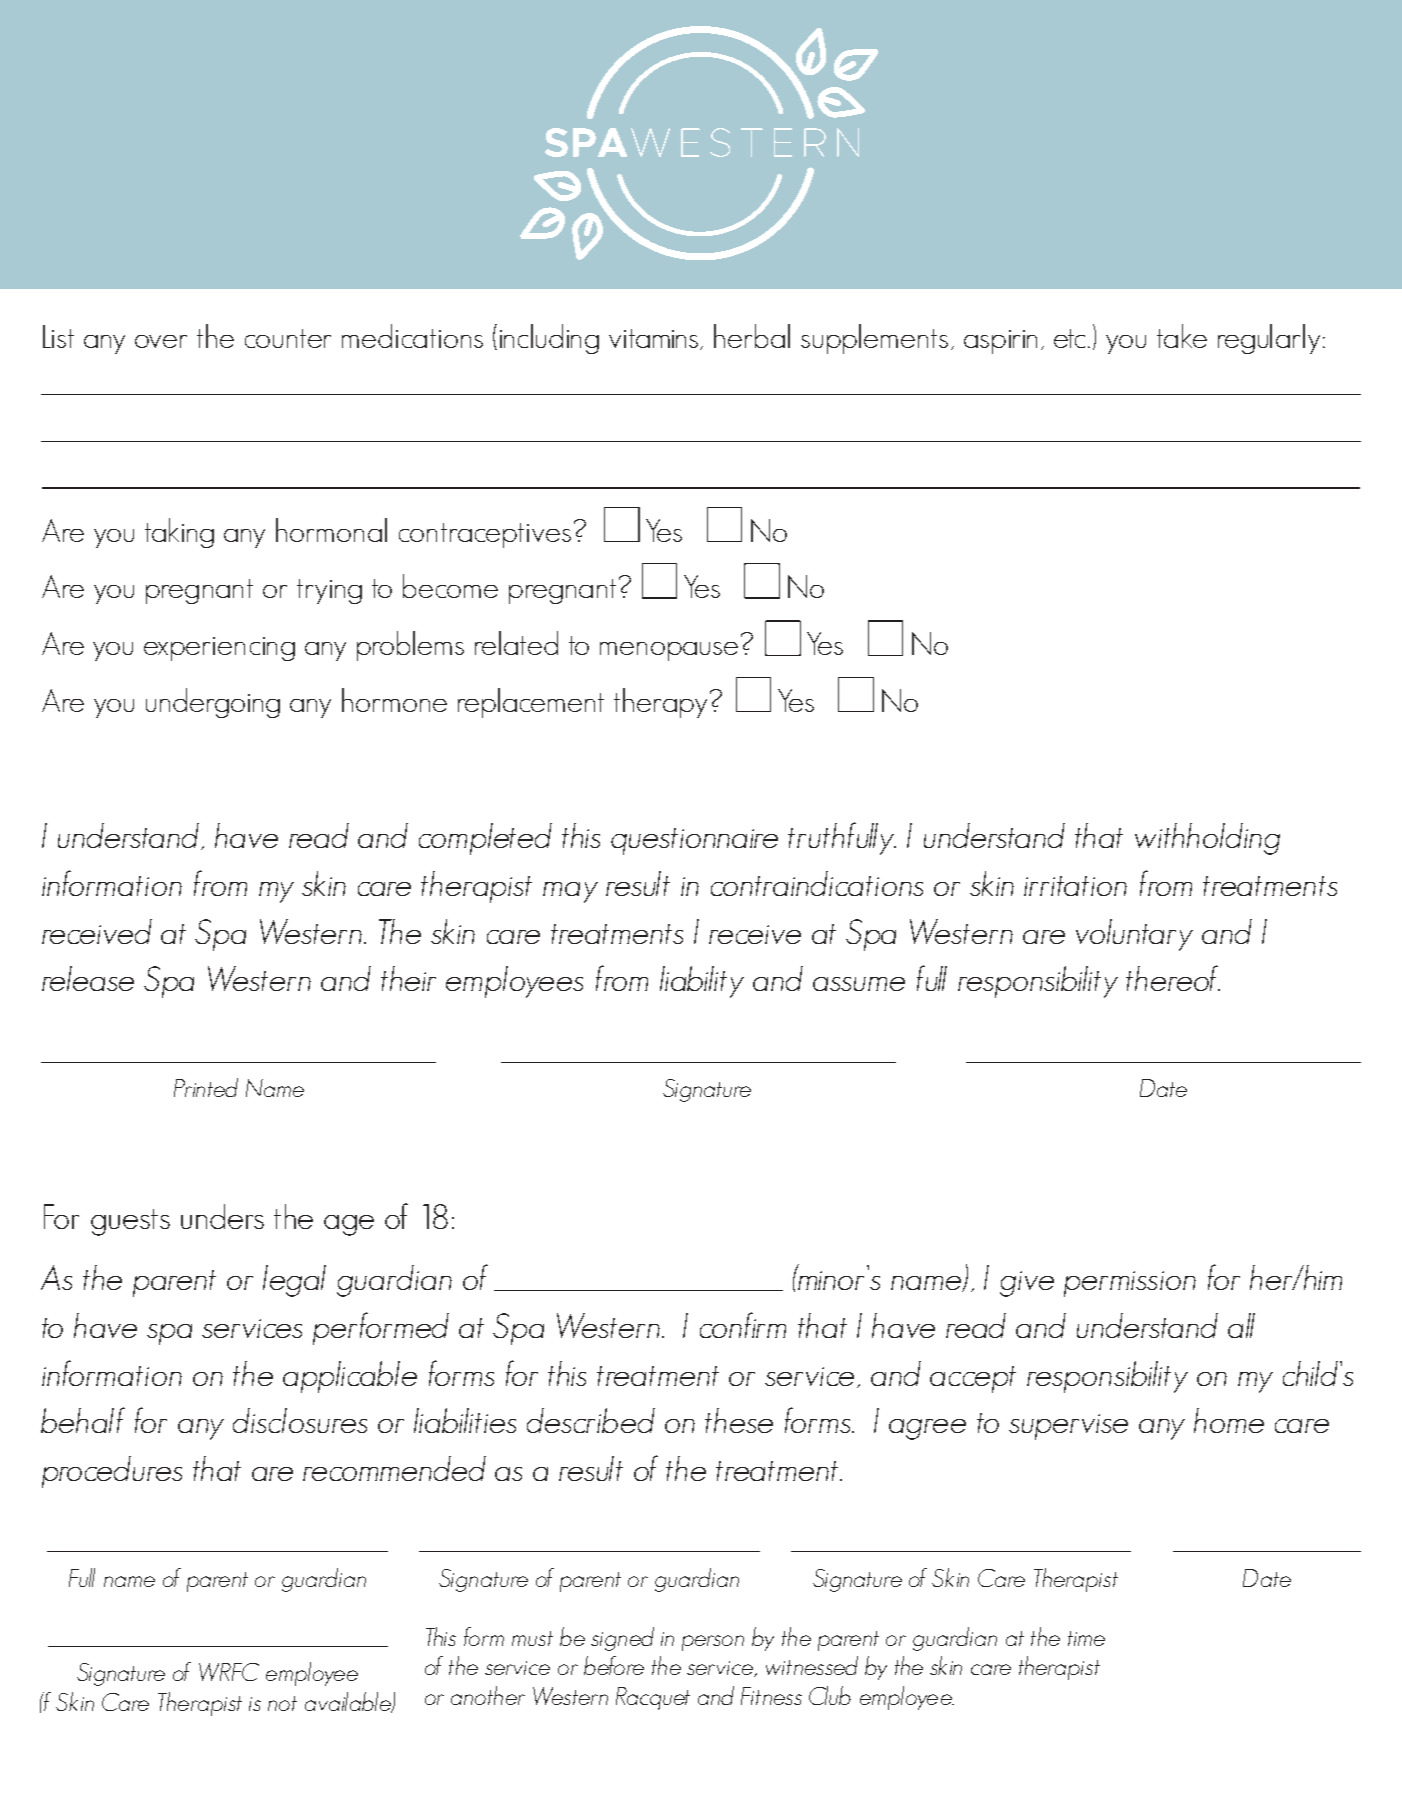 The height and width of the screenshot is (1815, 1402). What do you see at coordinates (655, 339) in the screenshot?
I see `vitamins` at bounding box center [655, 339].
